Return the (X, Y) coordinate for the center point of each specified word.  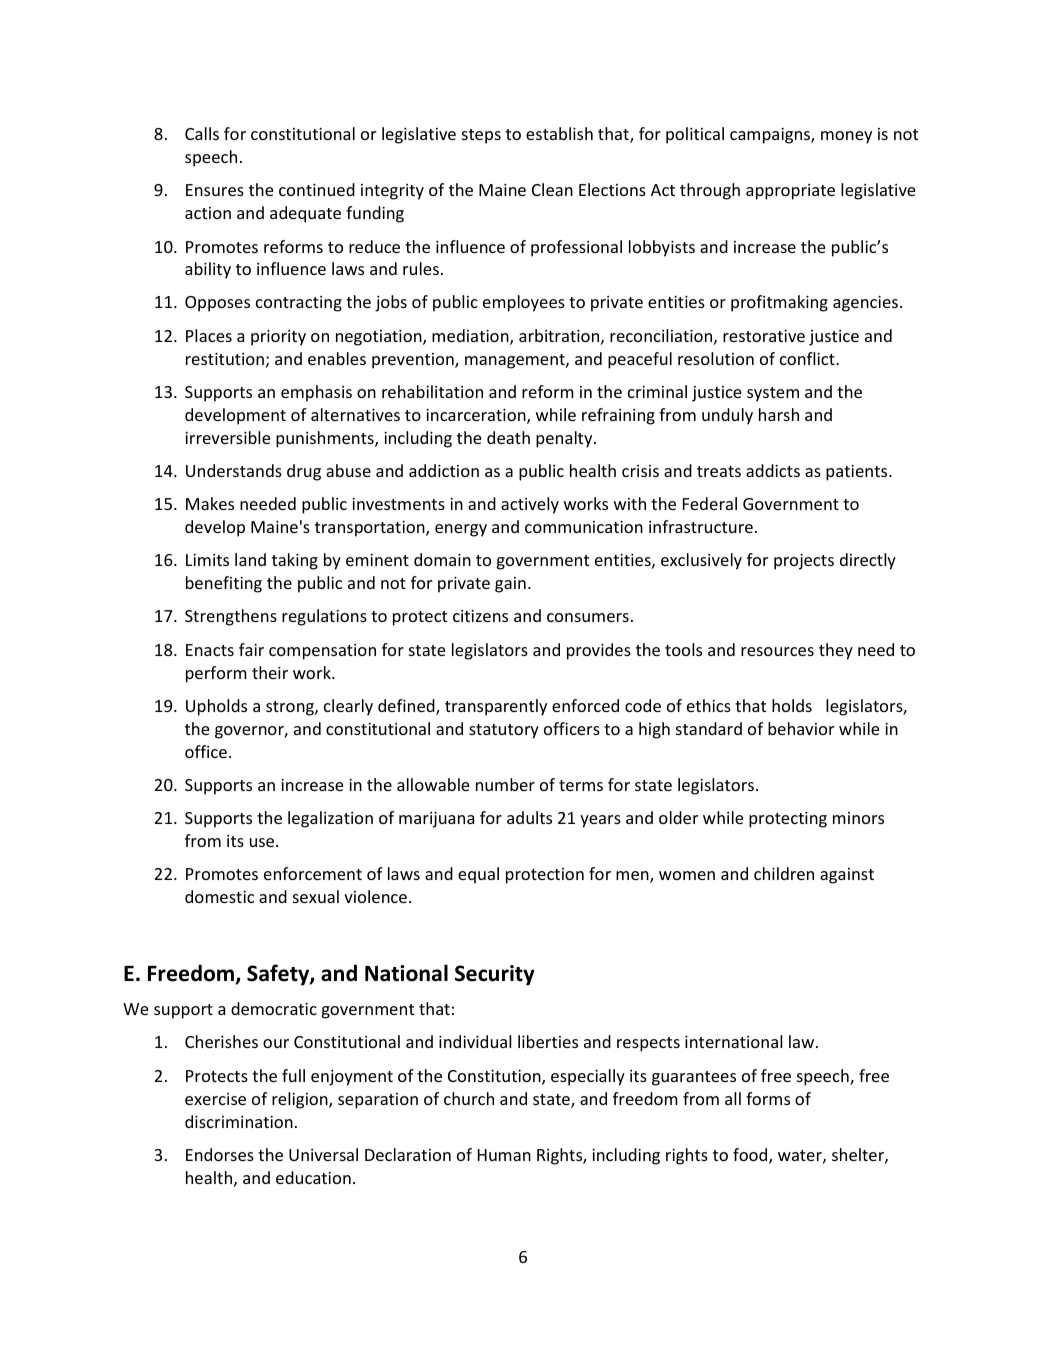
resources (777, 651)
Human (504, 1155)
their (270, 672)
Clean (552, 189)
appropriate (790, 192)
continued (317, 189)
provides (599, 651)
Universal (323, 1154)
